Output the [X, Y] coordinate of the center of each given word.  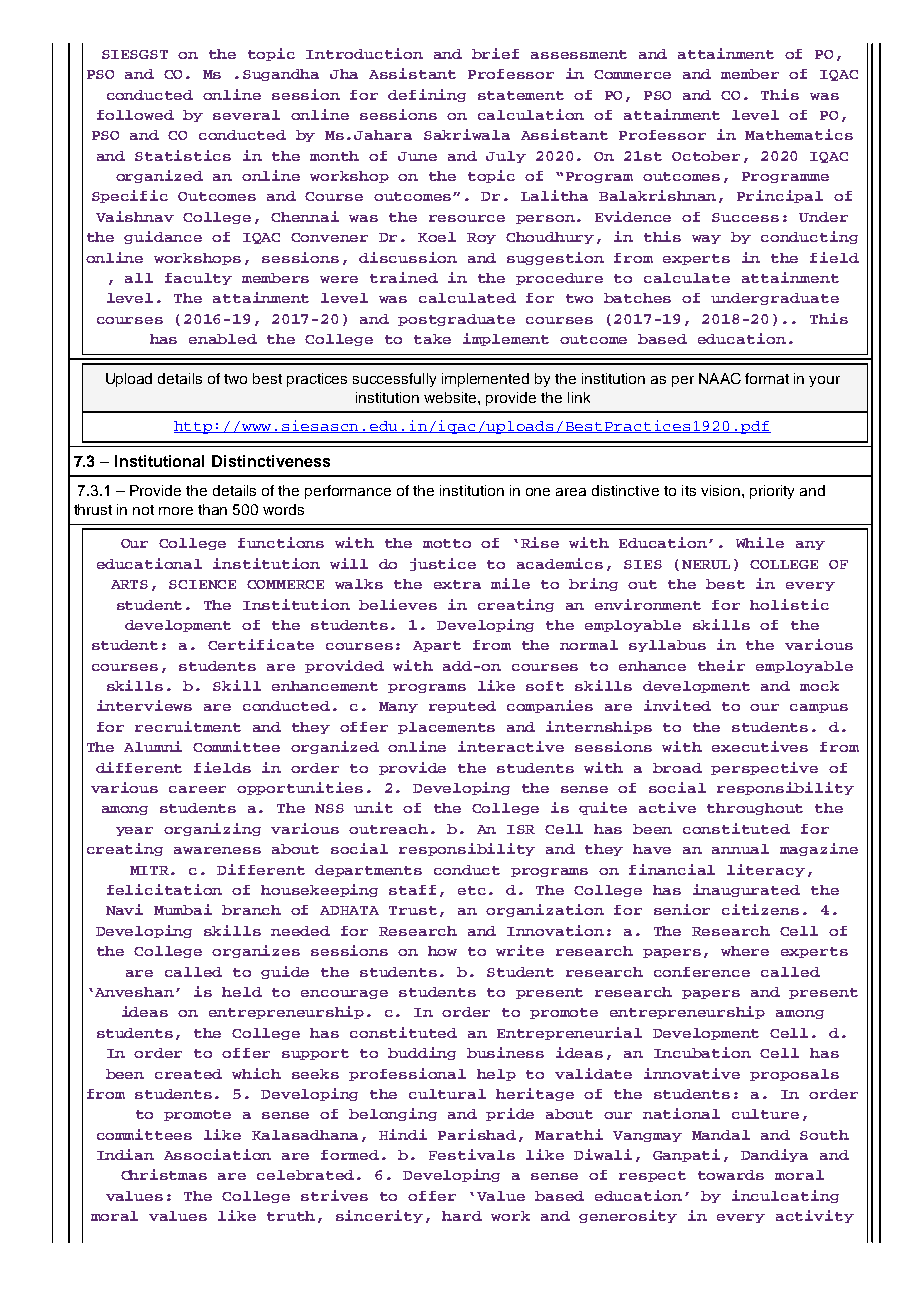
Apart [437, 646]
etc [472, 890]
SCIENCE [202, 584]
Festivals [472, 1154]
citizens [760, 909]
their [721, 665]
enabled [223, 339]
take [432, 339]
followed [135, 115]
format [767, 378]
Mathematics [799, 134]
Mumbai [183, 909]
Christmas [164, 1174]
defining [427, 95]
